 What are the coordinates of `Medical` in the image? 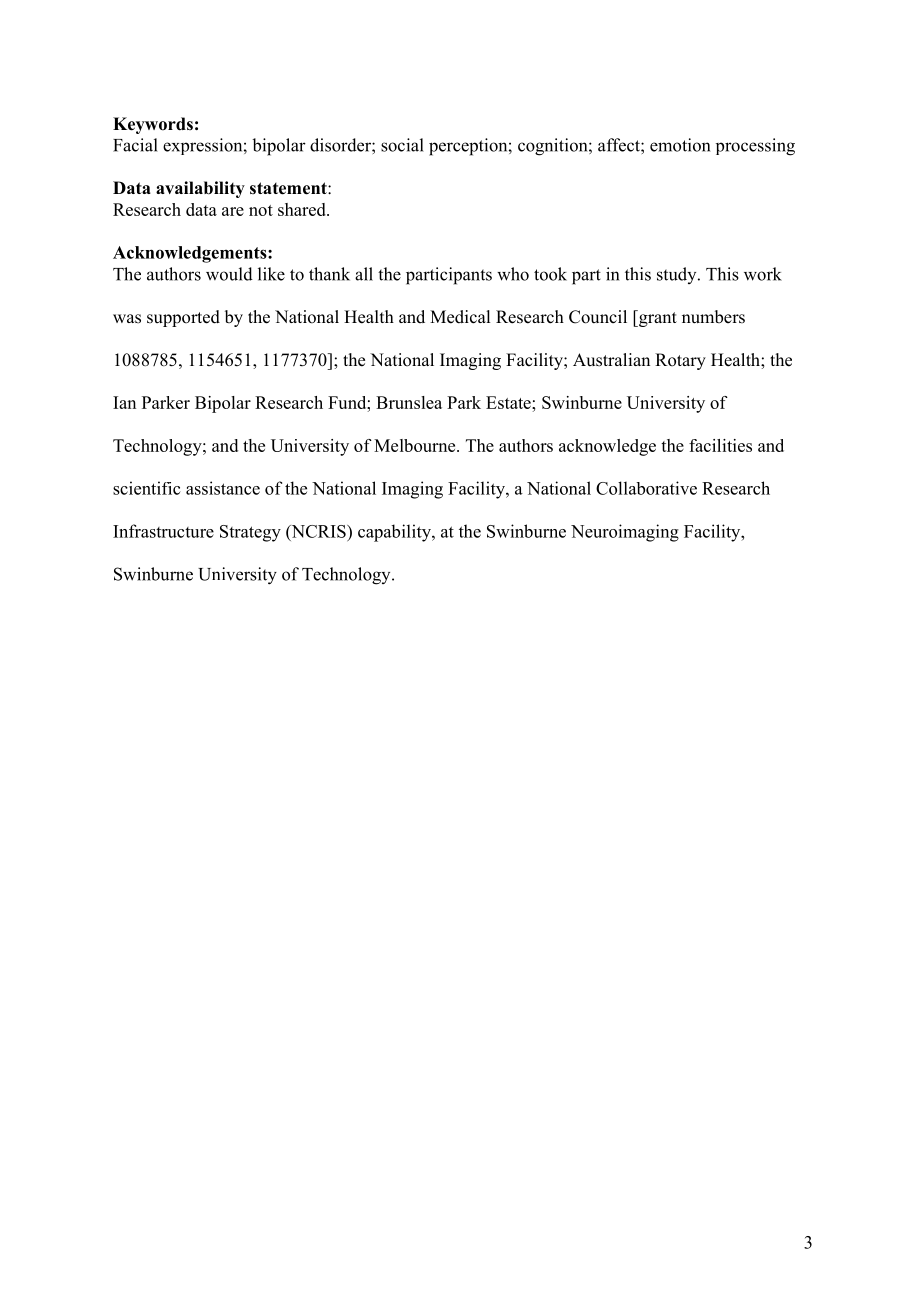 It's located at (460, 317).
